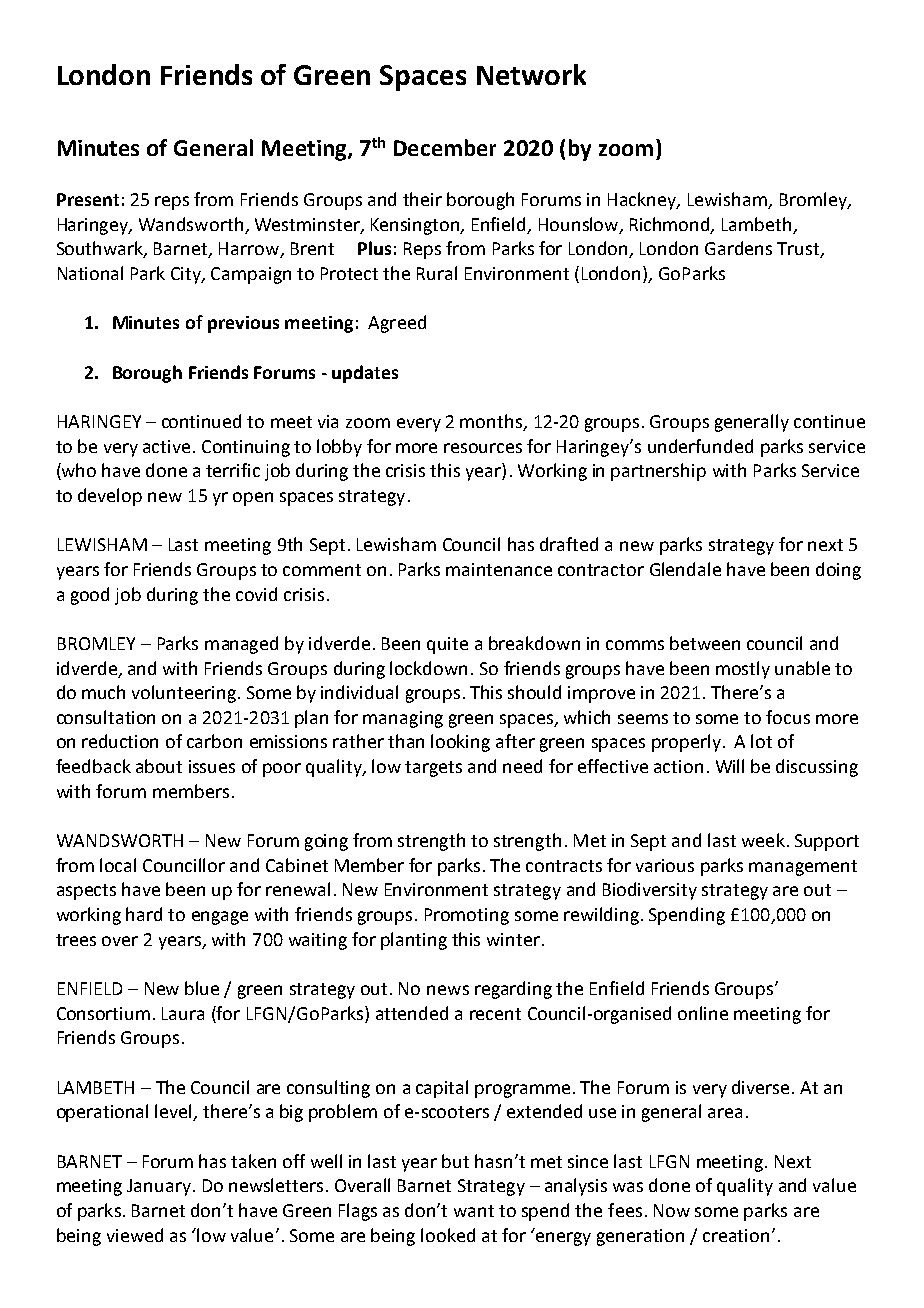 The image size is (924, 1308). What do you see at coordinates (88, 199) in the image?
I see `Present` at bounding box center [88, 199].
